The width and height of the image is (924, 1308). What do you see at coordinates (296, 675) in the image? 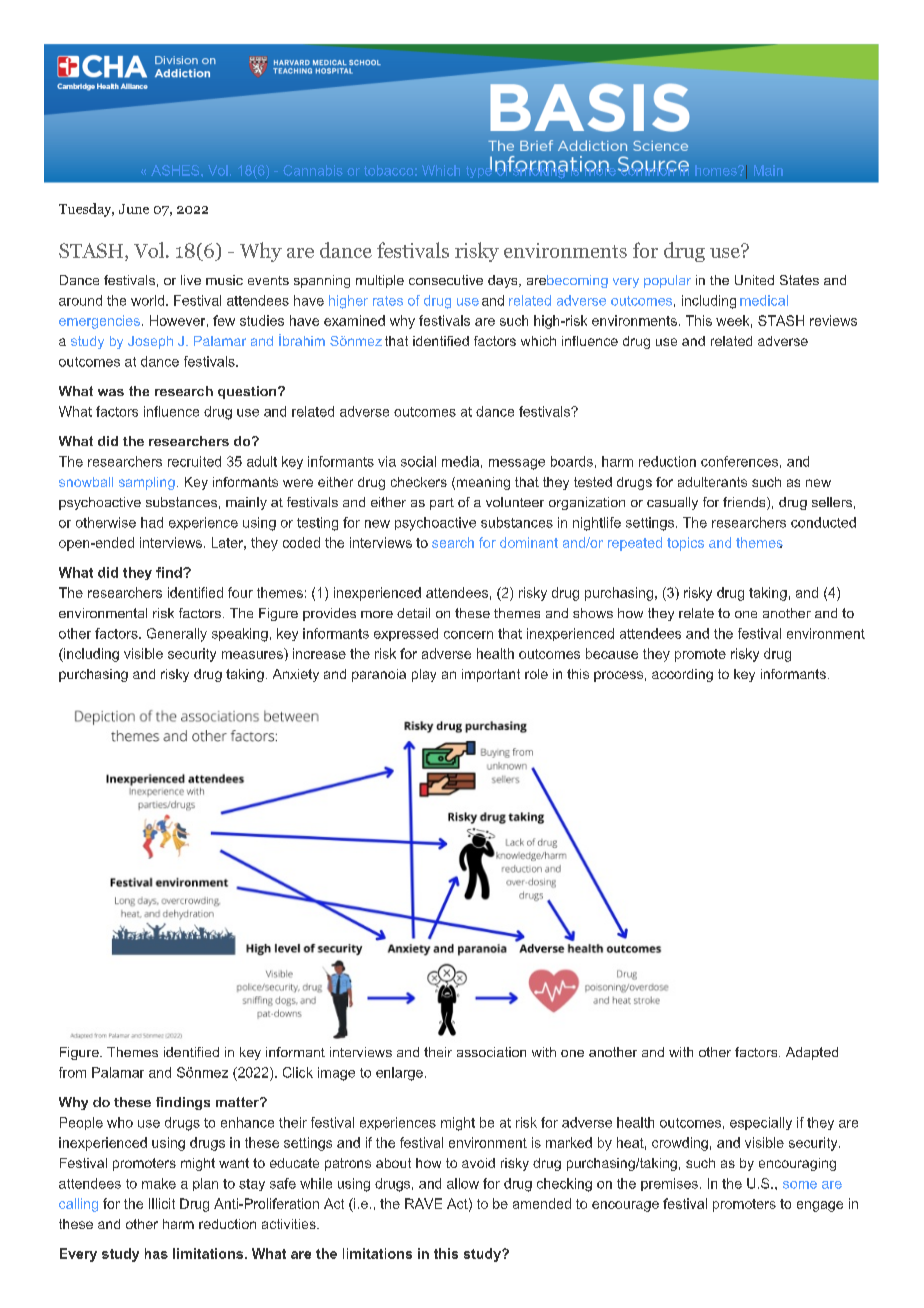
I see `Anxiety` at bounding box center [296, 675].
